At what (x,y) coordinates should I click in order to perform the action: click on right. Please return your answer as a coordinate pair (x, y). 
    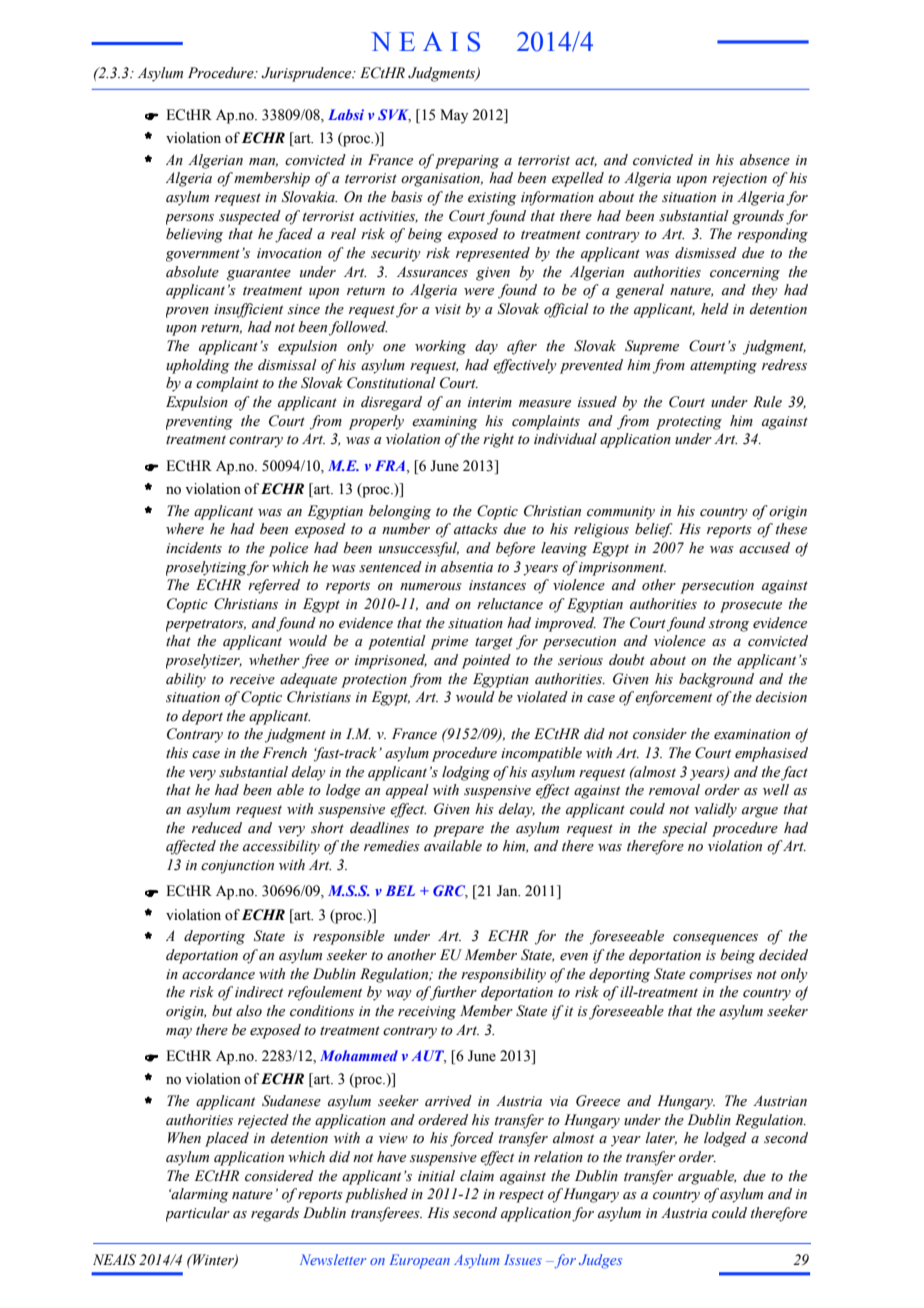
    Looking at the image, I should click on (498, 440).
